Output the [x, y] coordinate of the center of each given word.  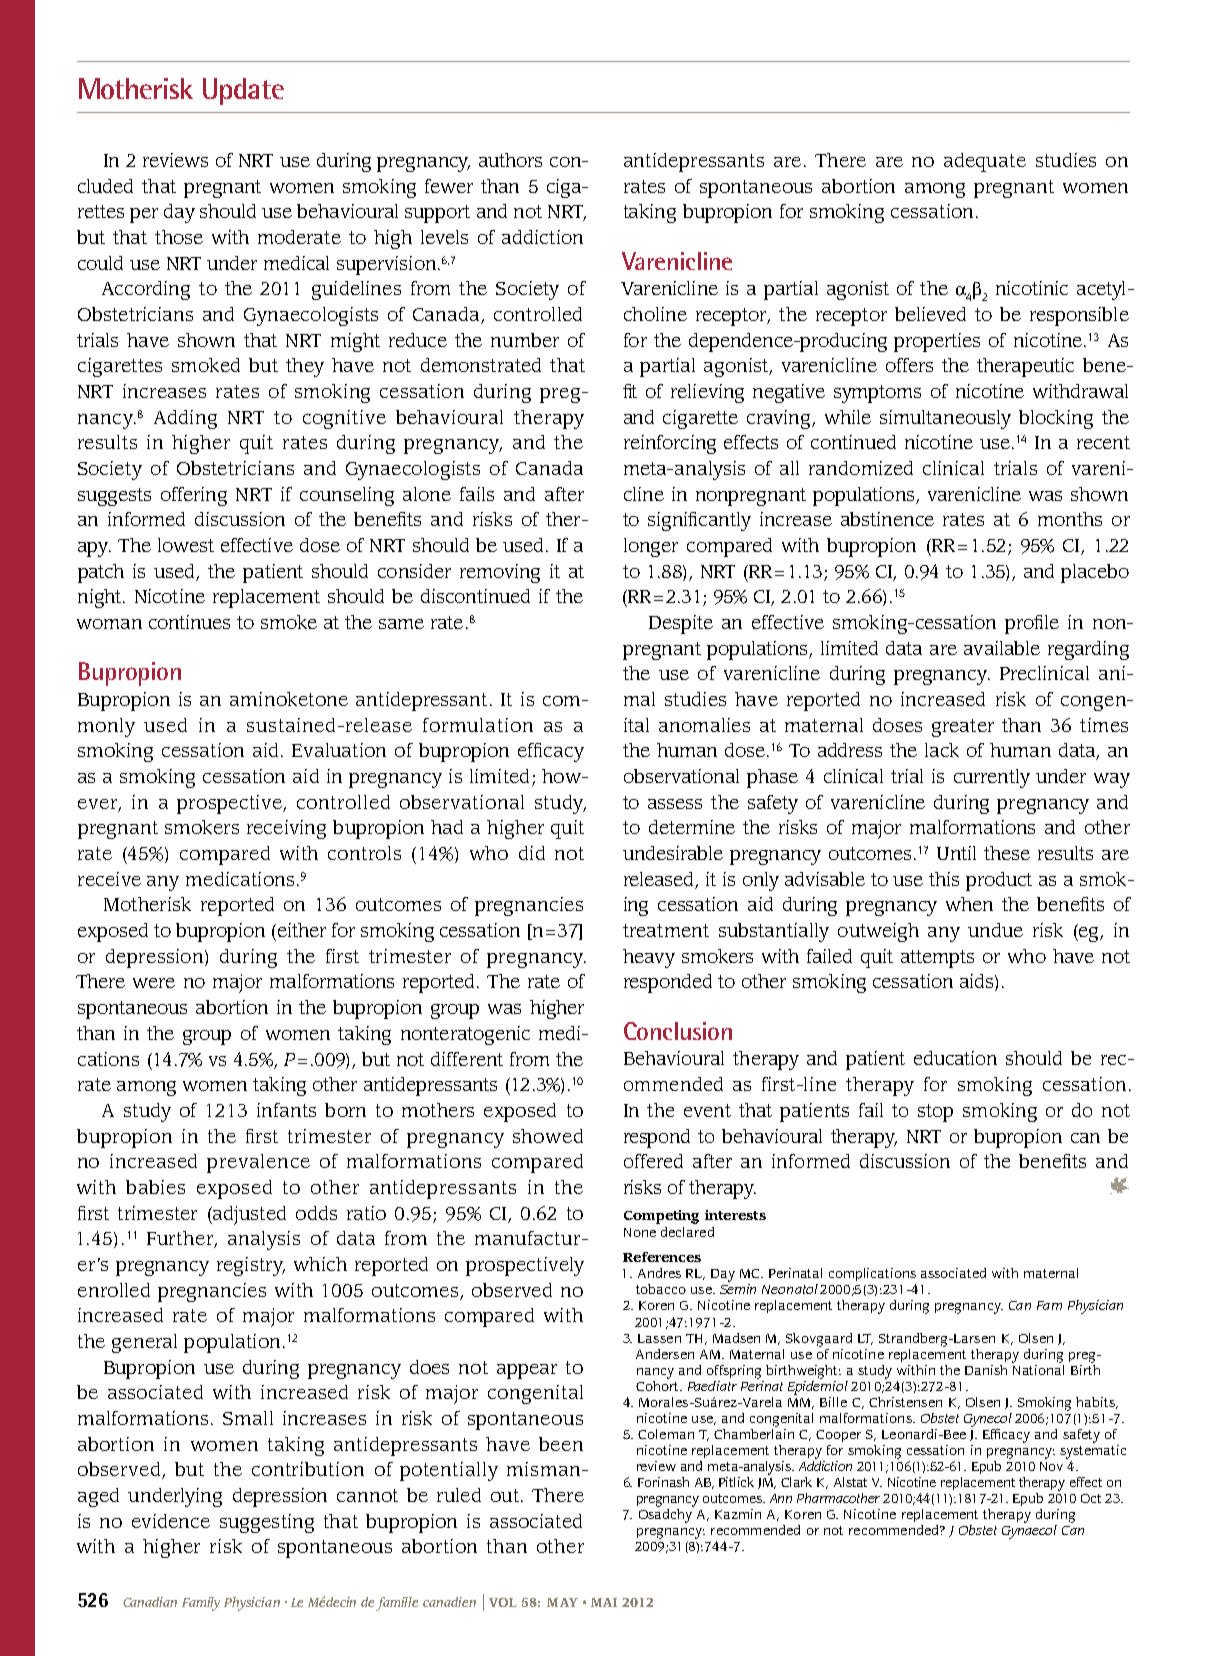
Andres [659, 1273]
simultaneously [945, 419]
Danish [986, 1370]
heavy [649, 958]
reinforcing [670, 444]
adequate [985, 162]
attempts [937, 959]
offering [194, 496]
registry [251, 1266]
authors [510, 160]
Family [201, 1604]
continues [189, 622]
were [154, 983]
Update [243, 91]
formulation [478, 725]
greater [963, 728]
